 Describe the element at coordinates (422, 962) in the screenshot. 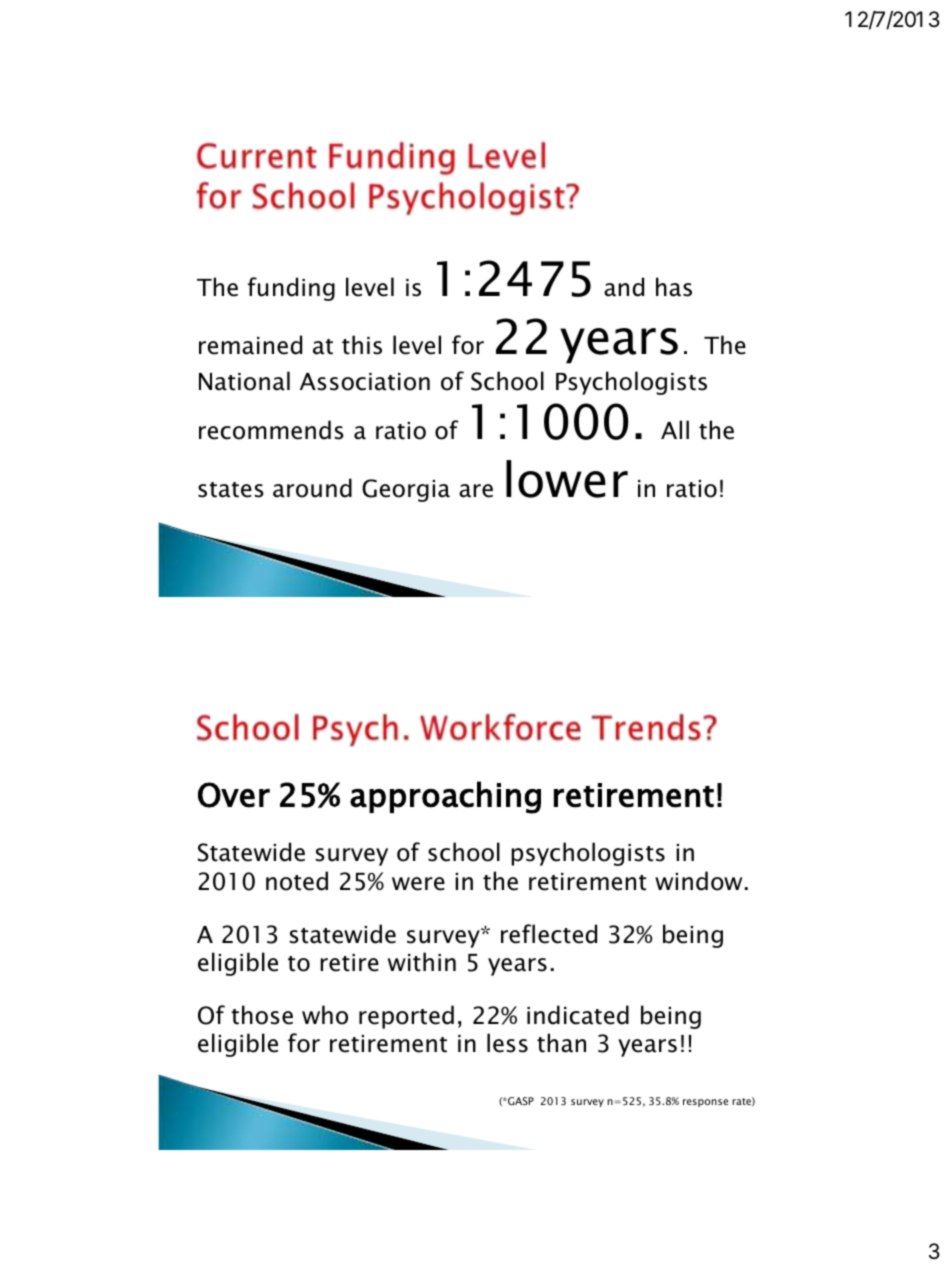

I see `within` at that location.
